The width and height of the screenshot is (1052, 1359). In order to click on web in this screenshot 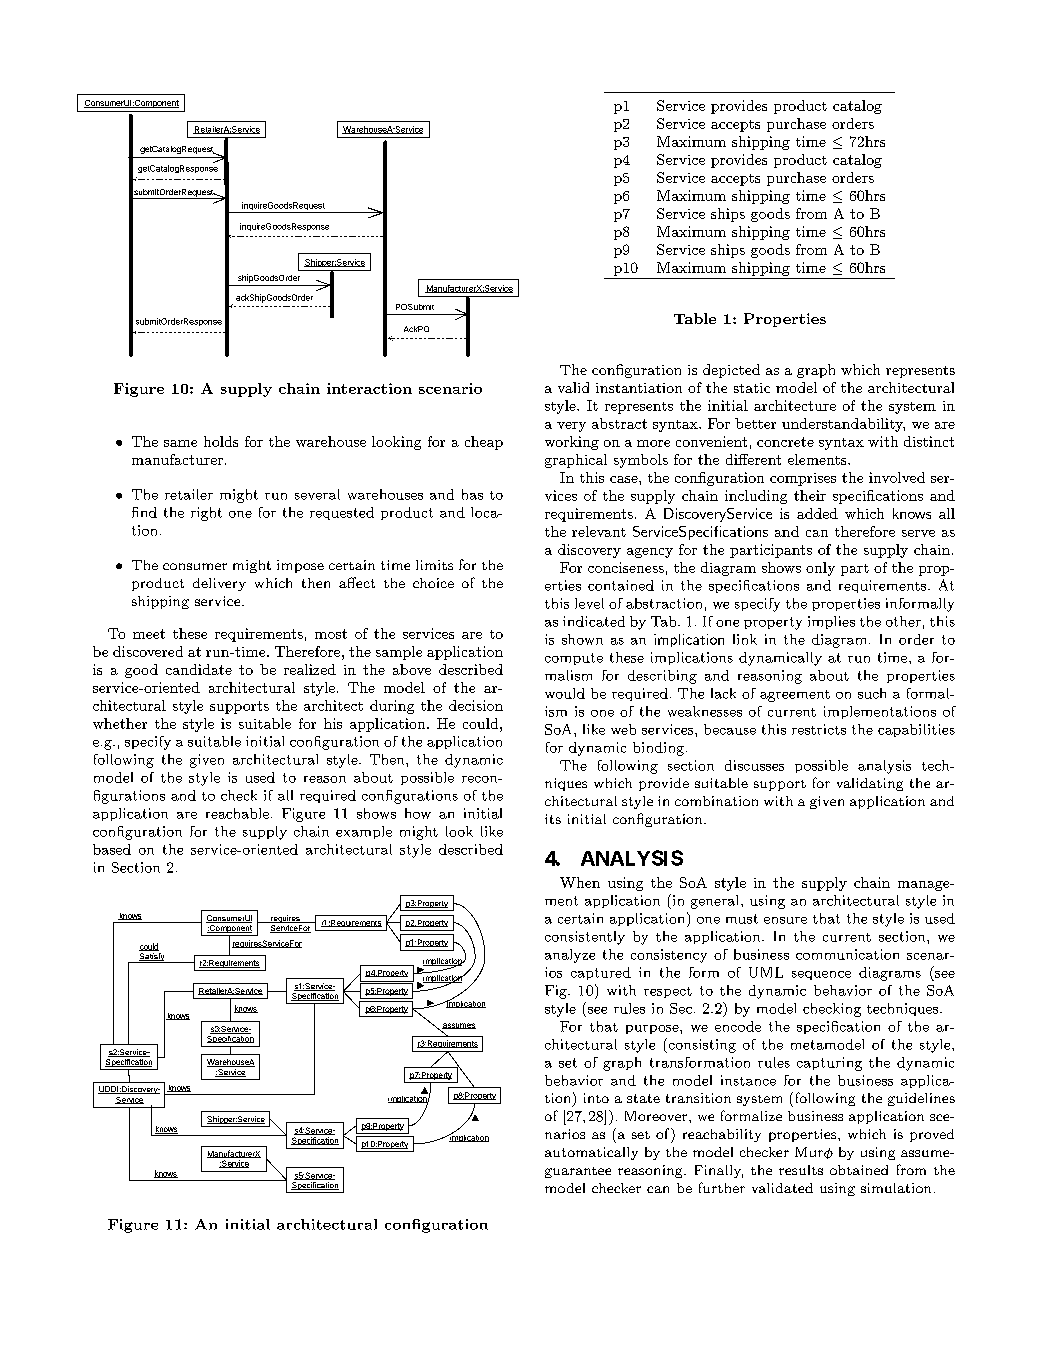, I will do `click(623, 729)`.
